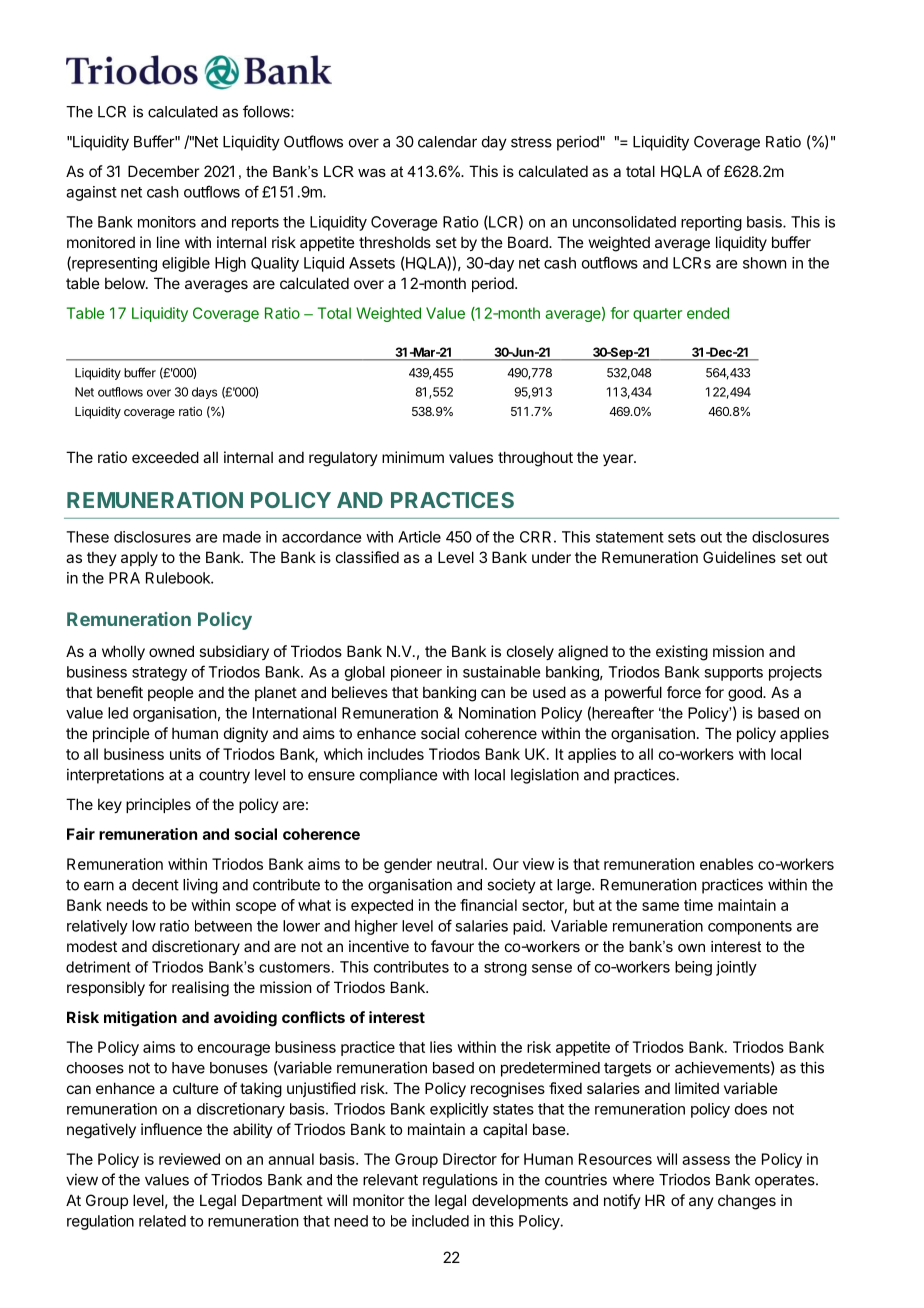 This document has height=1308, width=924. Describe the element at coordinates (416, 673) in the document. I see `pioneer` at that location.
